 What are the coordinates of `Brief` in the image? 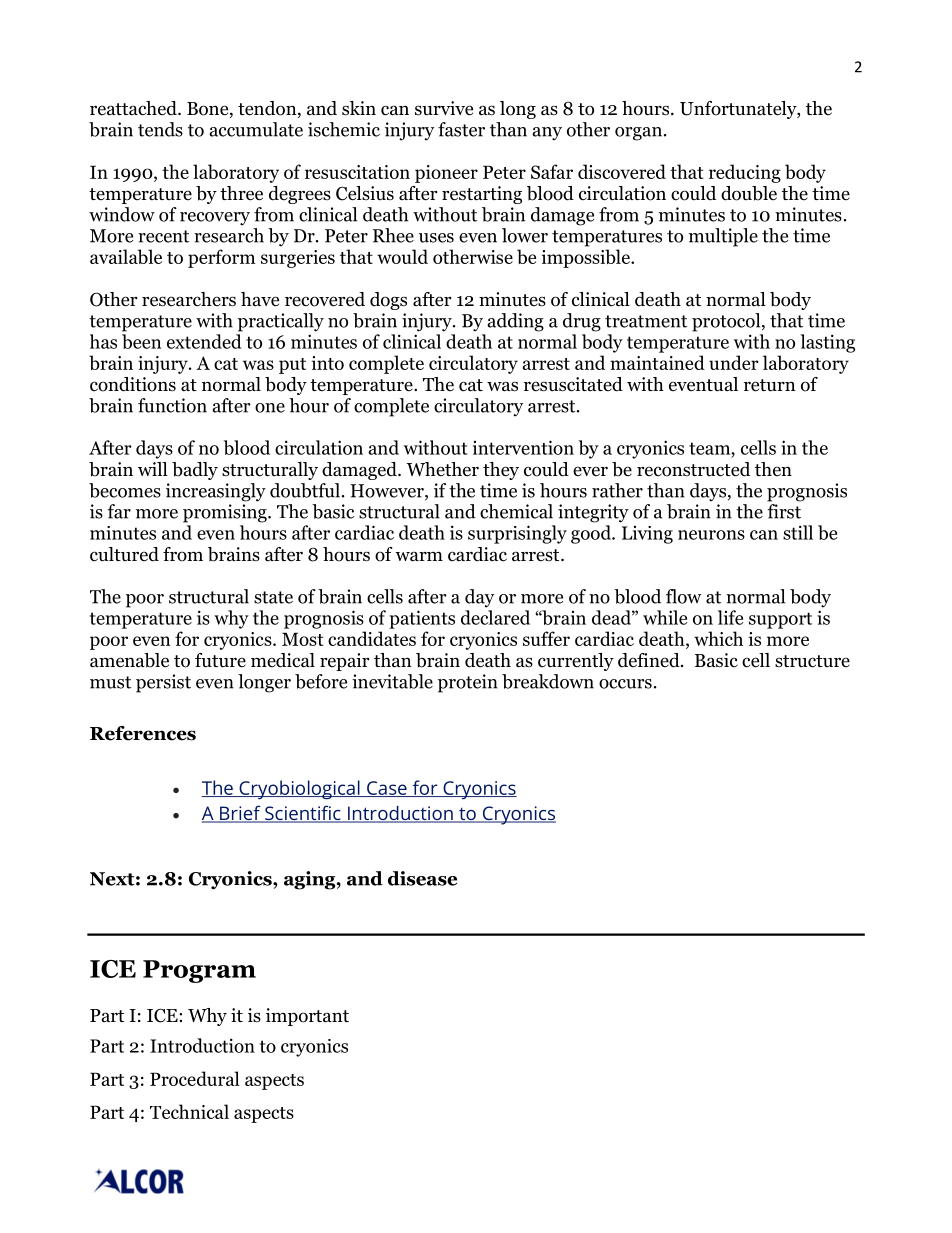 It's located at (240, 814).
